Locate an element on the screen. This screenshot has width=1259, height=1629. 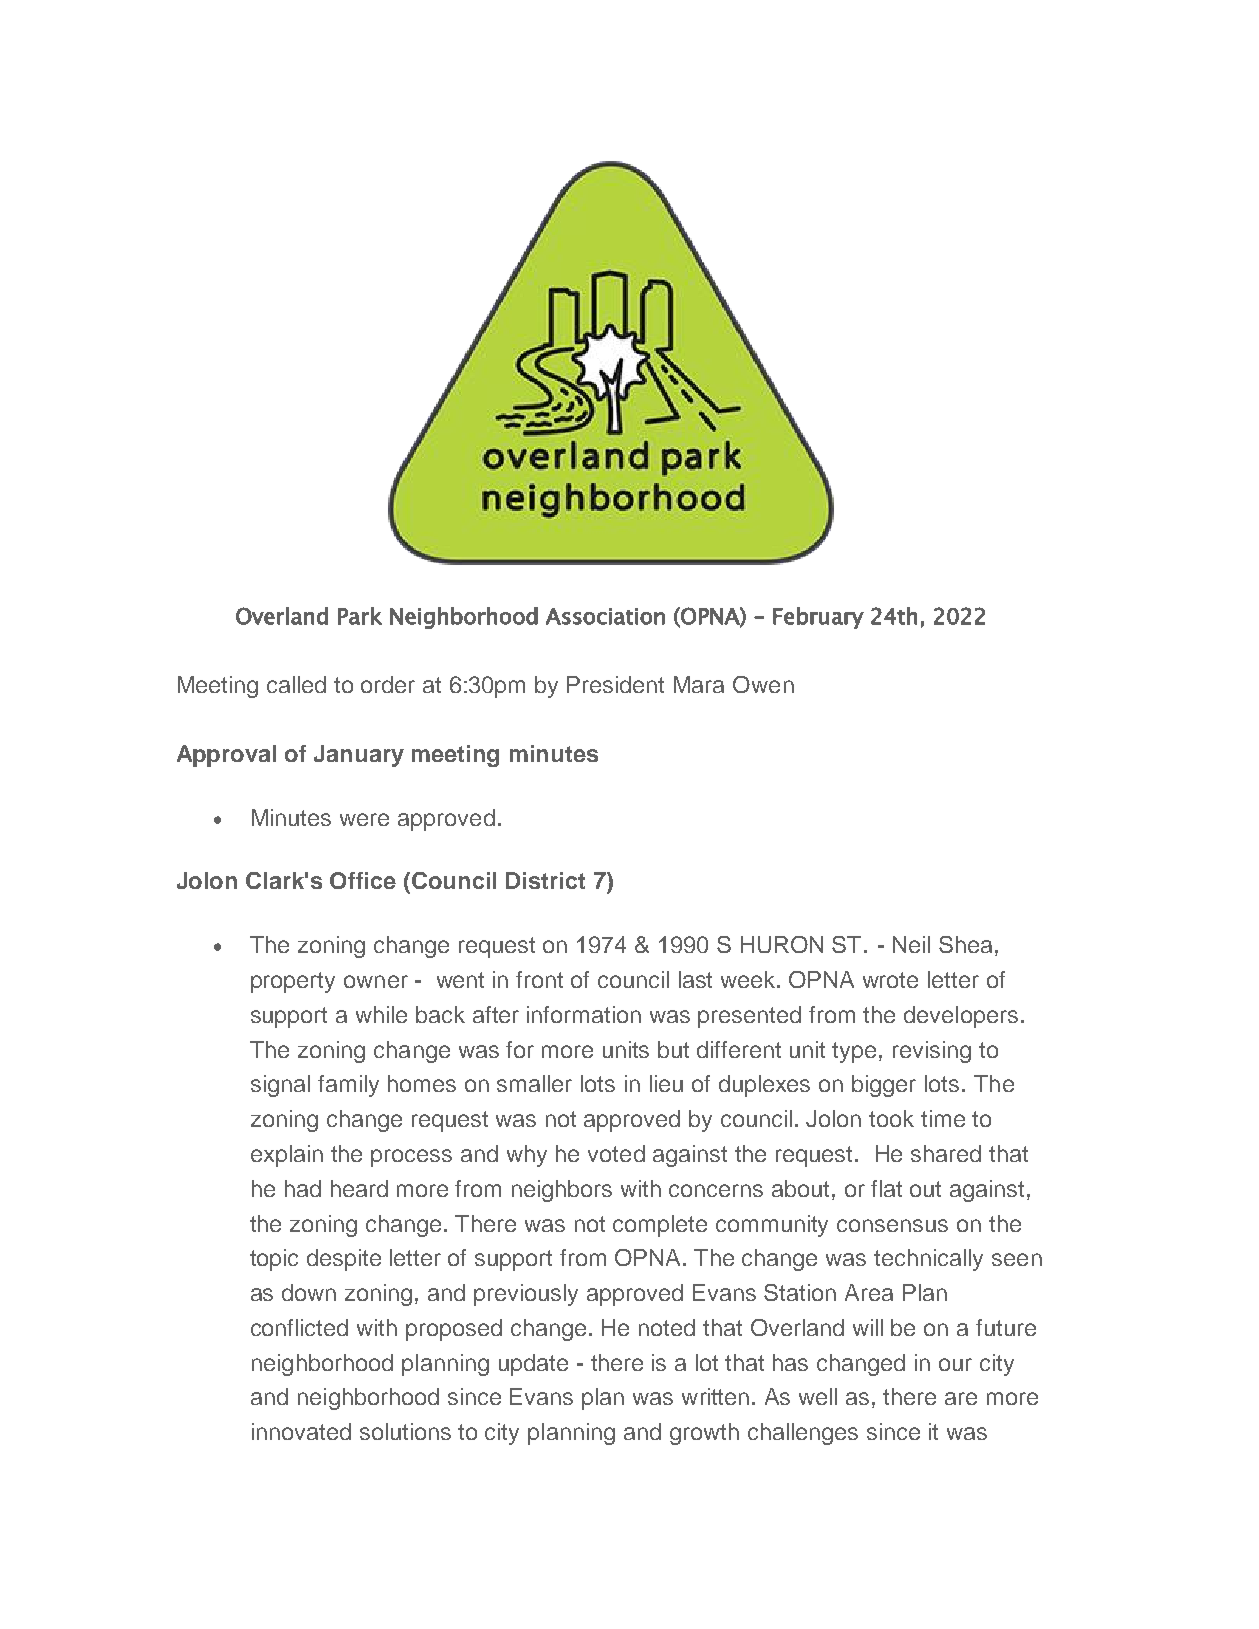
innovated is located at coordinates (301, 1431).
